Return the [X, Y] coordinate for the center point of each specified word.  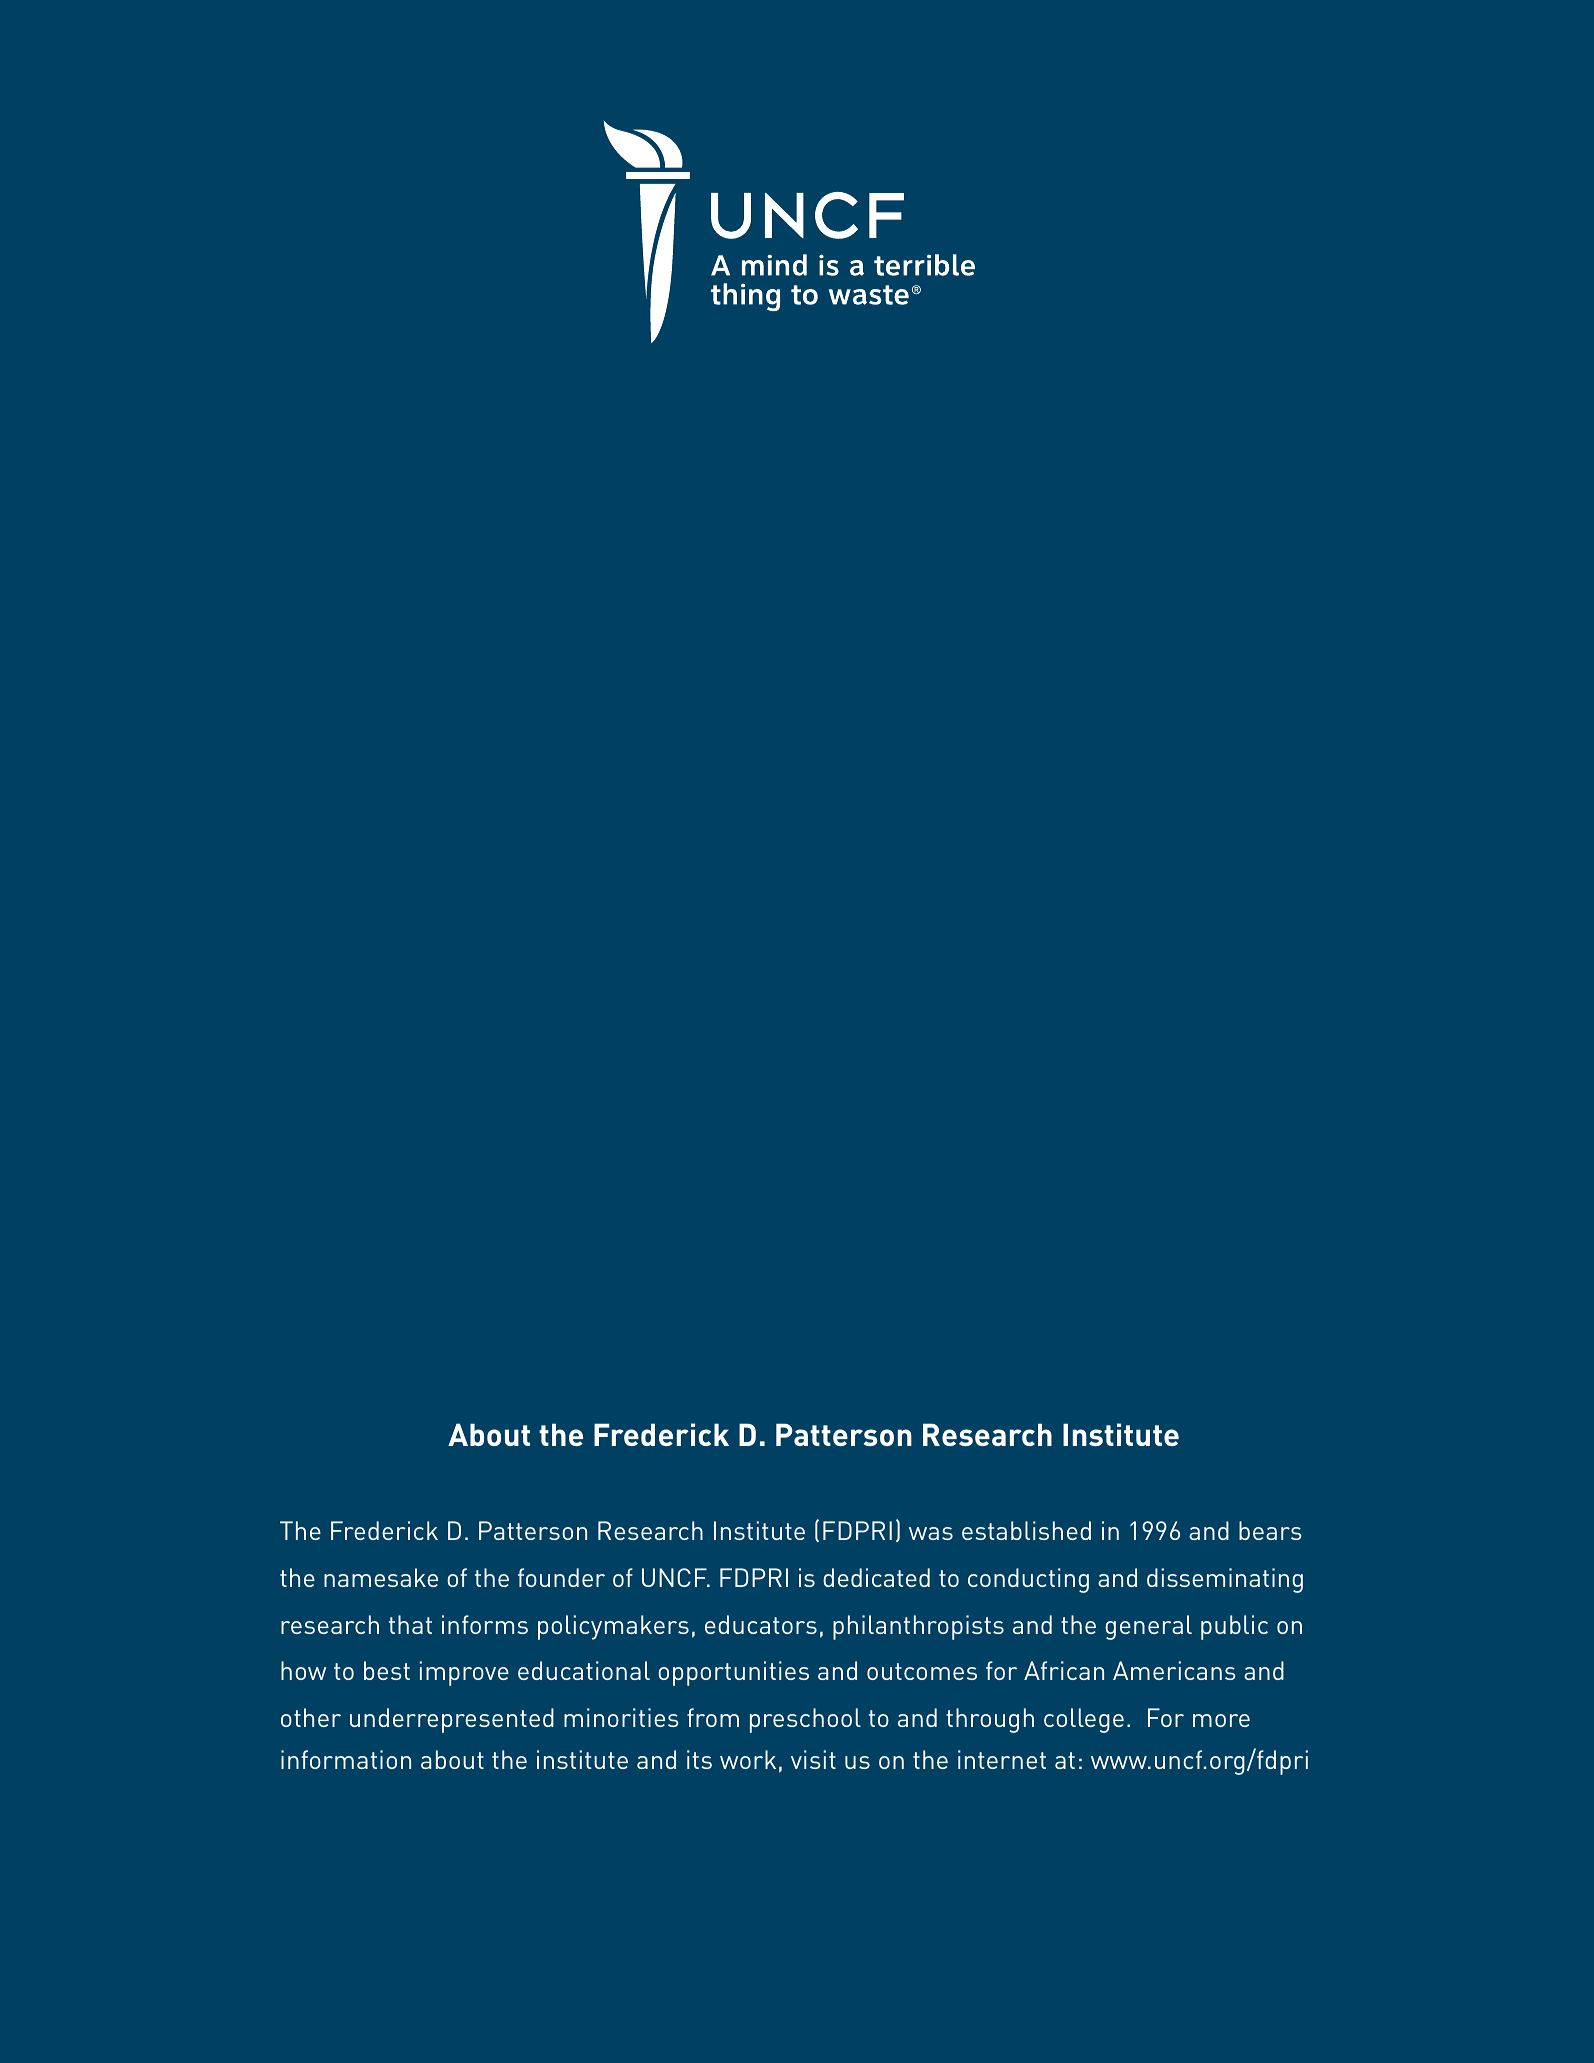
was [931, 1533]
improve [464, 1673]
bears [1270, 1530]
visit [813, 1759]
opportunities [733, 1673]
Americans [1174, 1670]
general [1148, 1627]
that [410, 1624]
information [346, 1759]
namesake [381, 1577]
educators [761, 1624]
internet [1002, 1759]
